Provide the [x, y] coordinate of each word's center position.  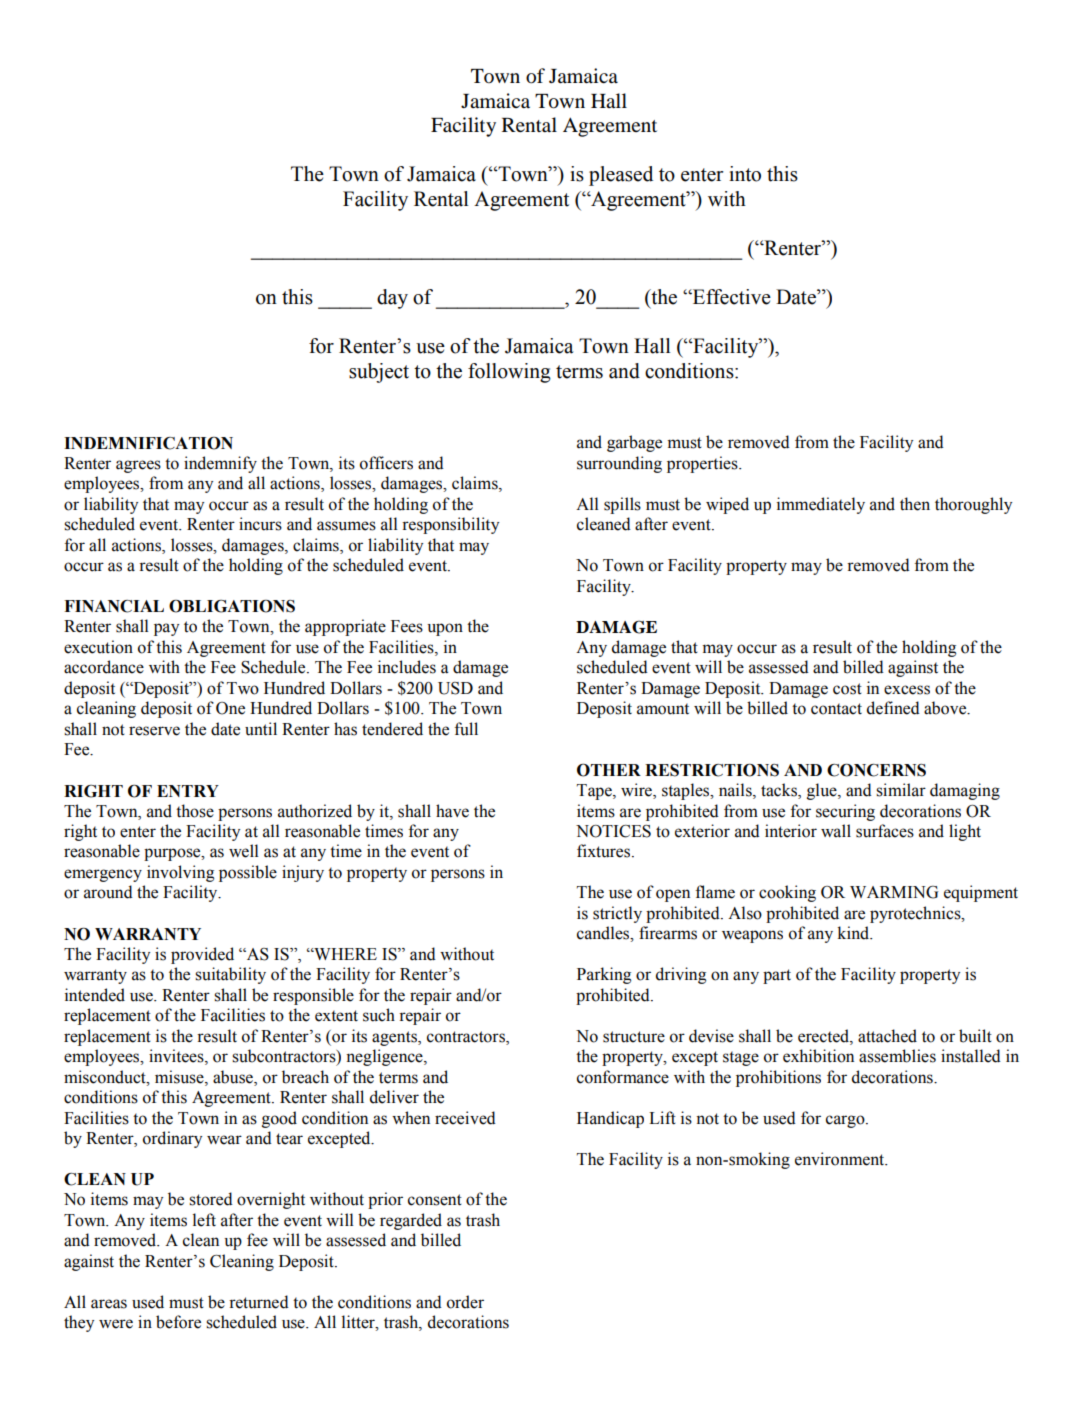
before [178, 1322]
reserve [154, 731]
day [392, 299]
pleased [621, 176]
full [466, 729]
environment [841, 1159]
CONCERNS [876, 770]
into [745, 174]
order [465, 1302]
